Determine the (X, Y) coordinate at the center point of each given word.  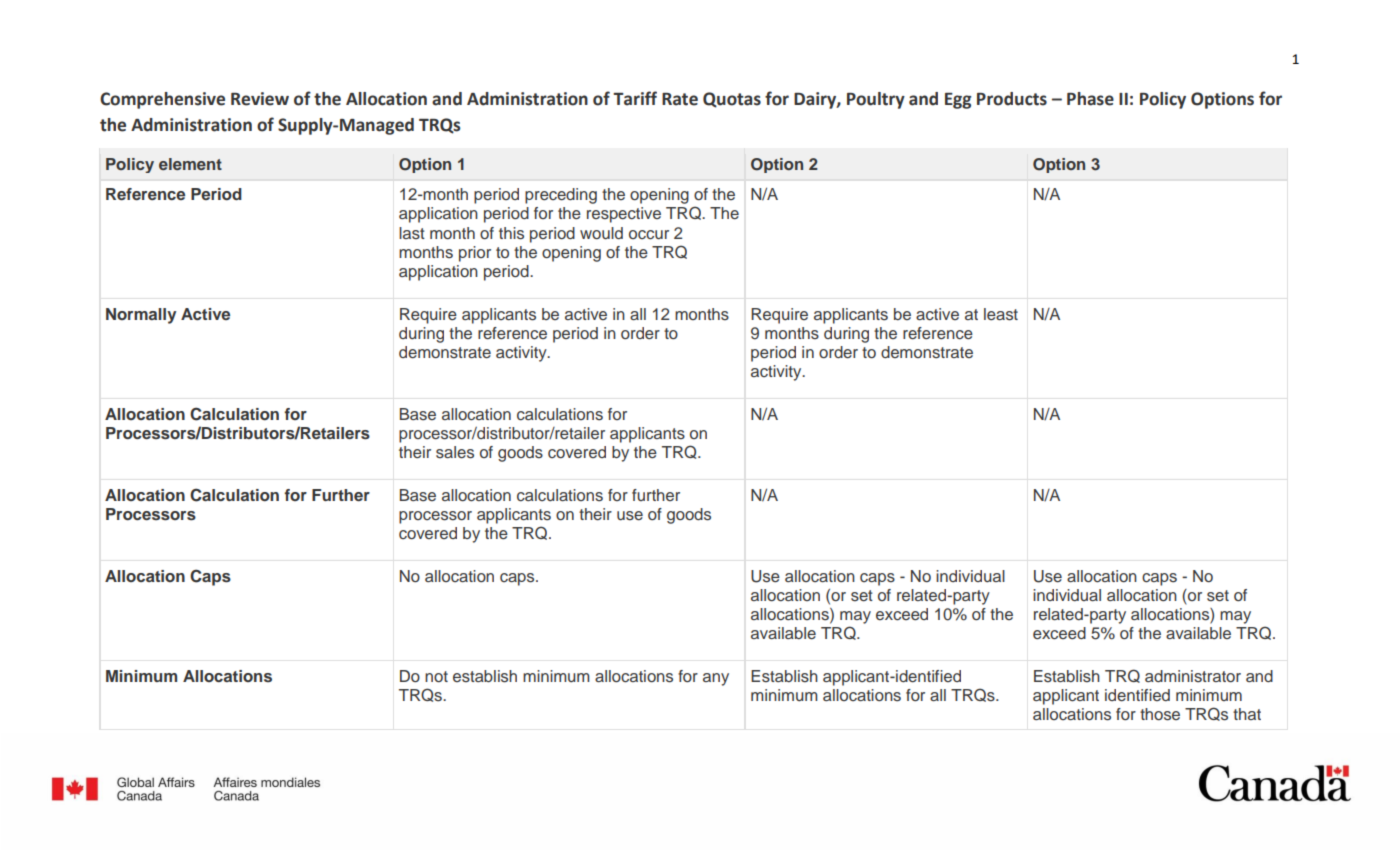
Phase (1090, 99)
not (436, 676)
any (716, 679)
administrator (1193, 676)
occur (649, 235)
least (1001, 314)
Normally (141, 316)
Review (260, 99)
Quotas (732, 100)
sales (455, 452)
